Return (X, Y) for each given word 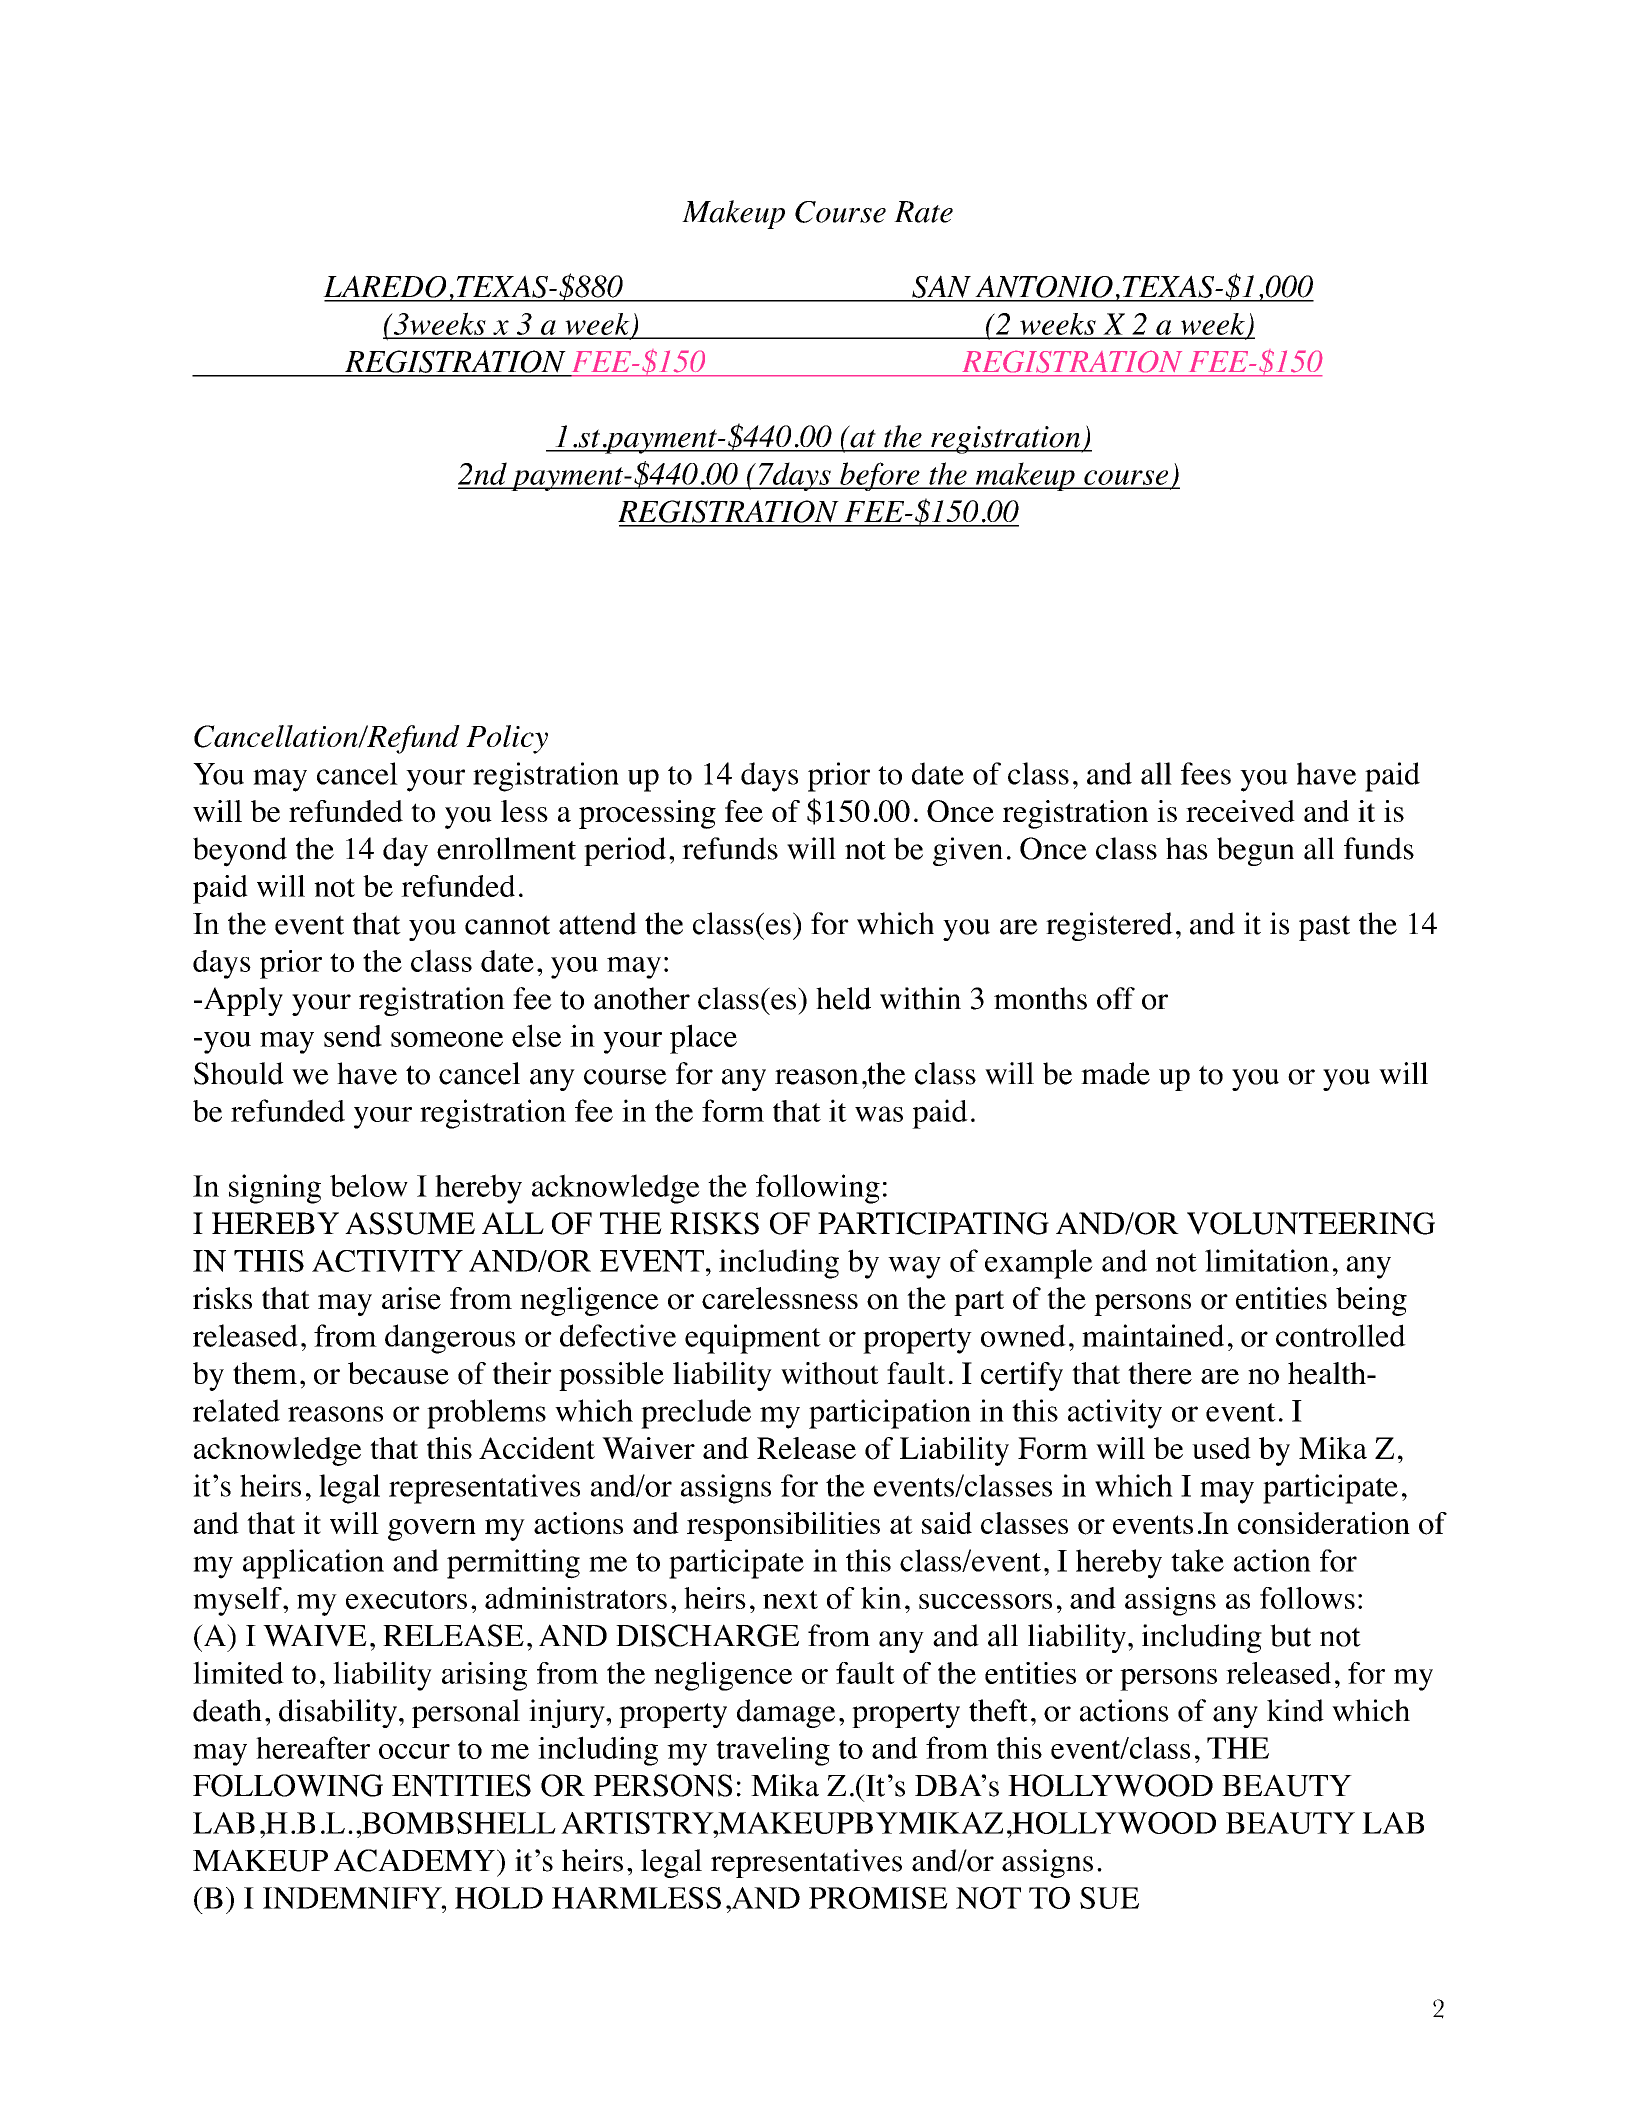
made (1115, 1073)
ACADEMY (416, 1860)
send (353, 1036)
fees (1206, 773)
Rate (923, 212)
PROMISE (878, 1898)
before (880, 476)
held (843, 998)
